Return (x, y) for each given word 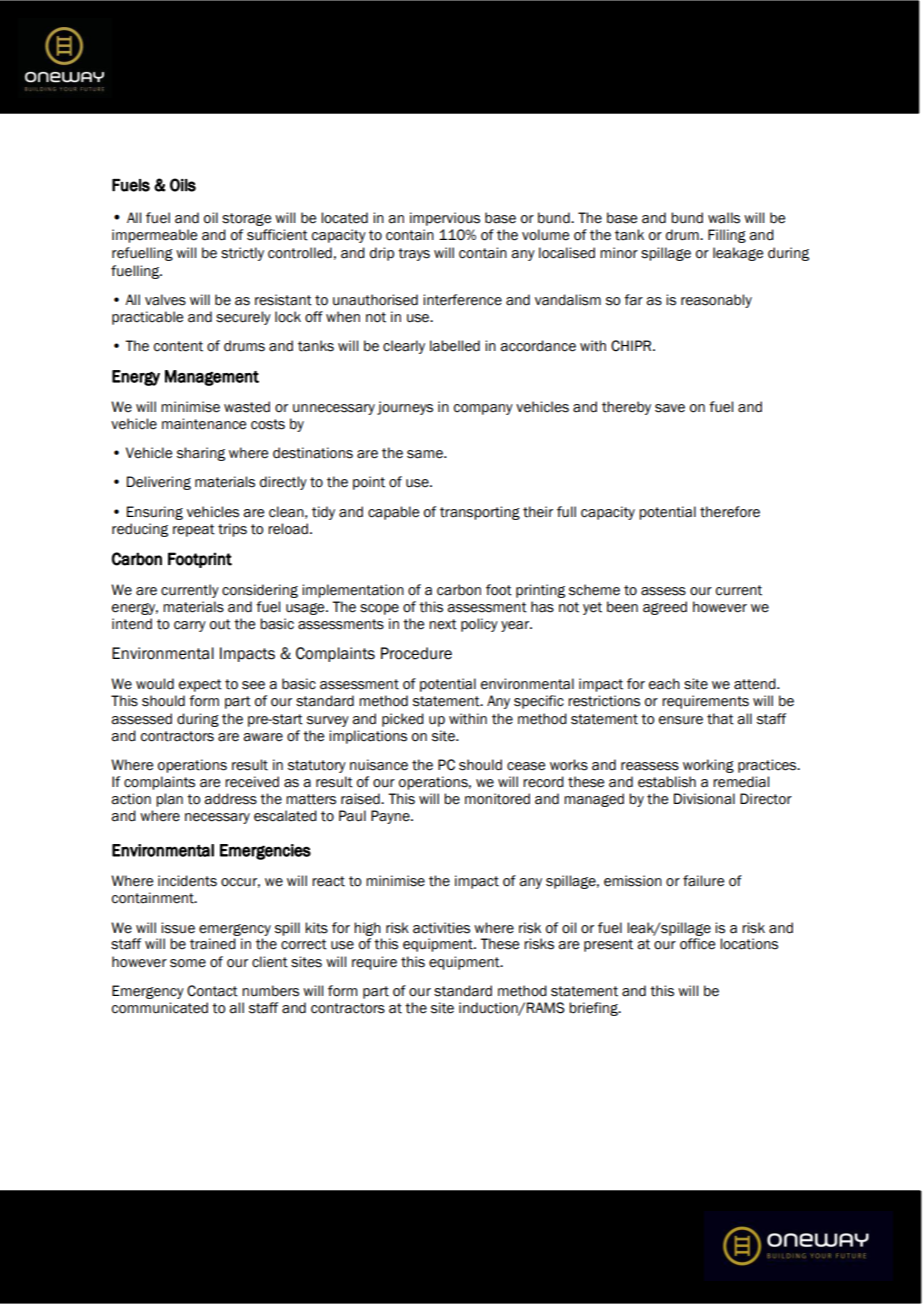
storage (246, 219)
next (443, 624)
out (220, 624)
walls (724, 218)
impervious (445, 219)
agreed (665, 608)
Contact (212, 991)
